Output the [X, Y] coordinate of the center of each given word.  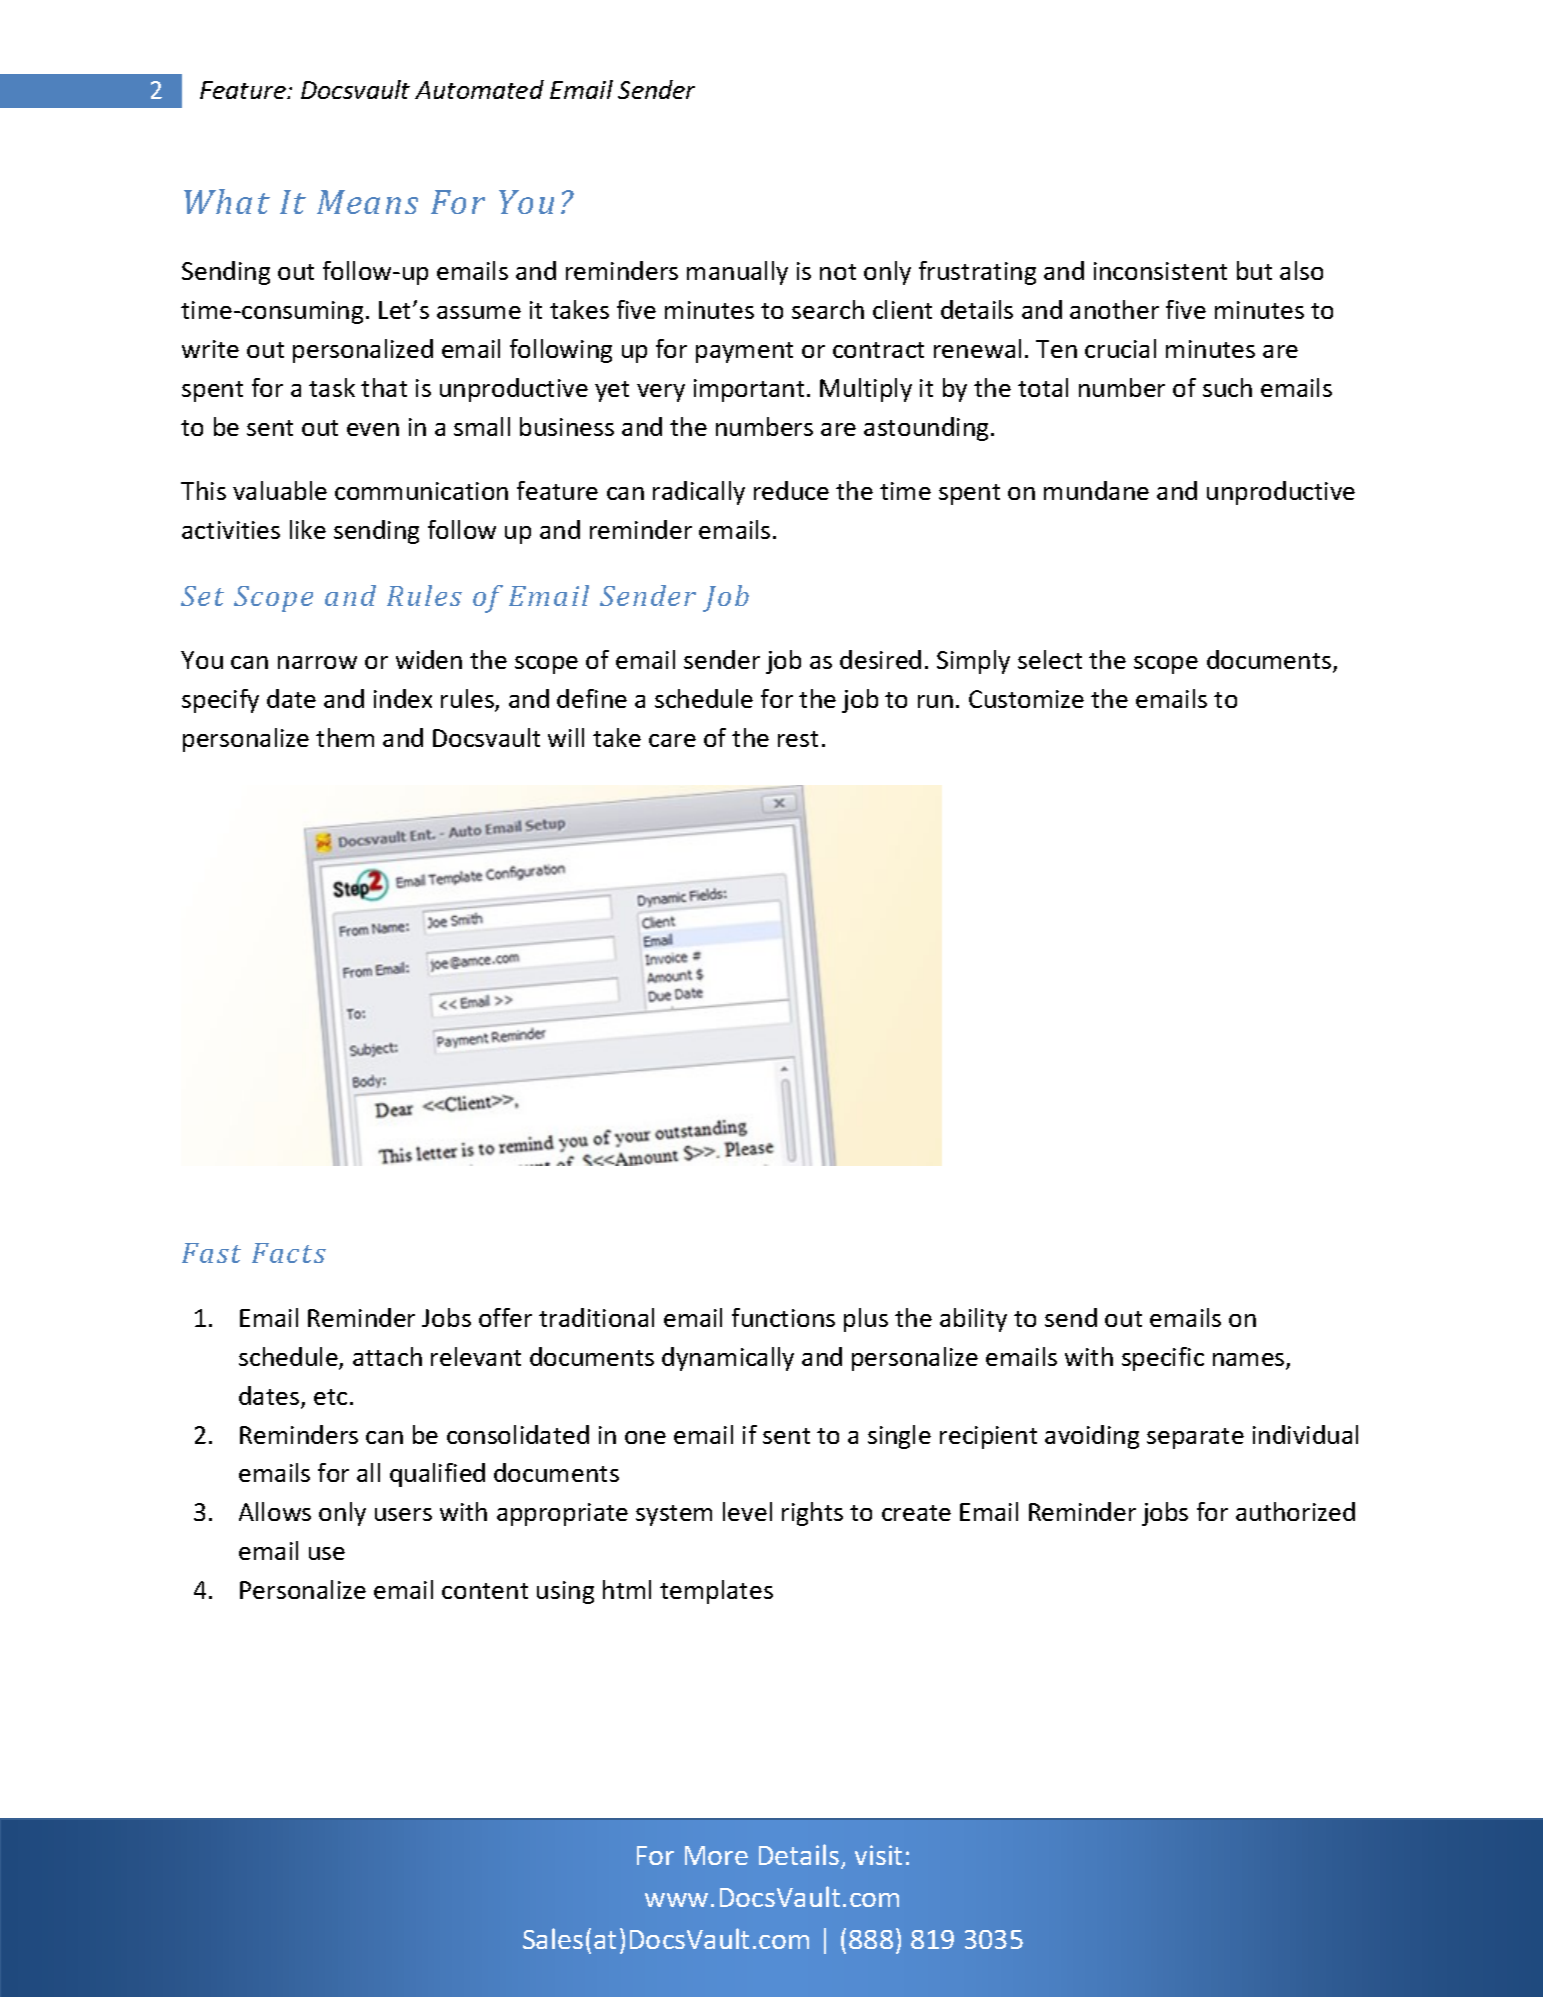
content [485, 1591]
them [345, 737]
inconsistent [1160, 271]
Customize [1026, 699]
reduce [791, 490]
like [308, 529]
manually [737, 273]
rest [798, 739]
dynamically [728, 1359]
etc [330, 1397]
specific [1163, 1359]
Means [367, 202]
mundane [1096, 490]
